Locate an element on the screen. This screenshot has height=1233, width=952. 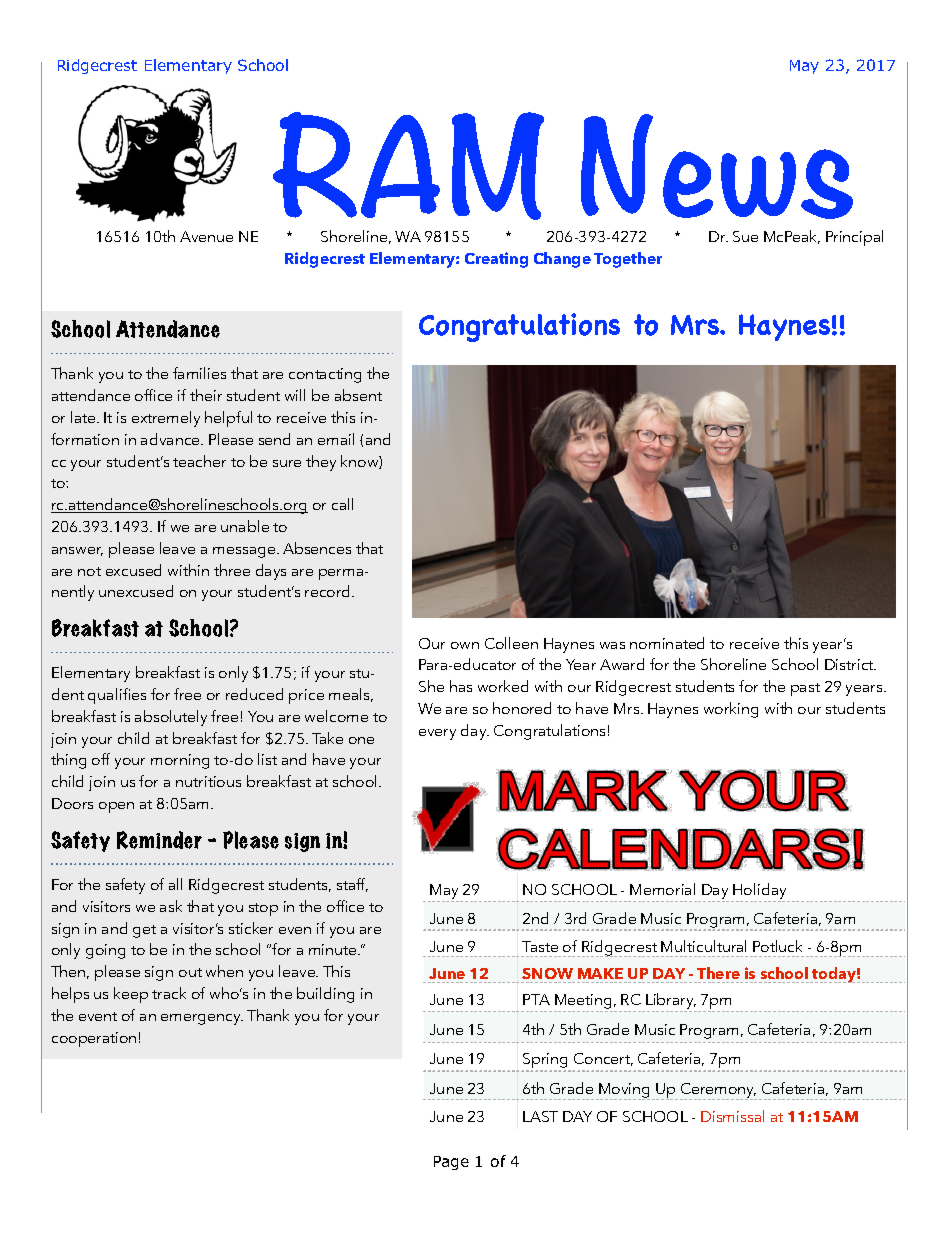
absolutely is located at coordinates (171, 718).
